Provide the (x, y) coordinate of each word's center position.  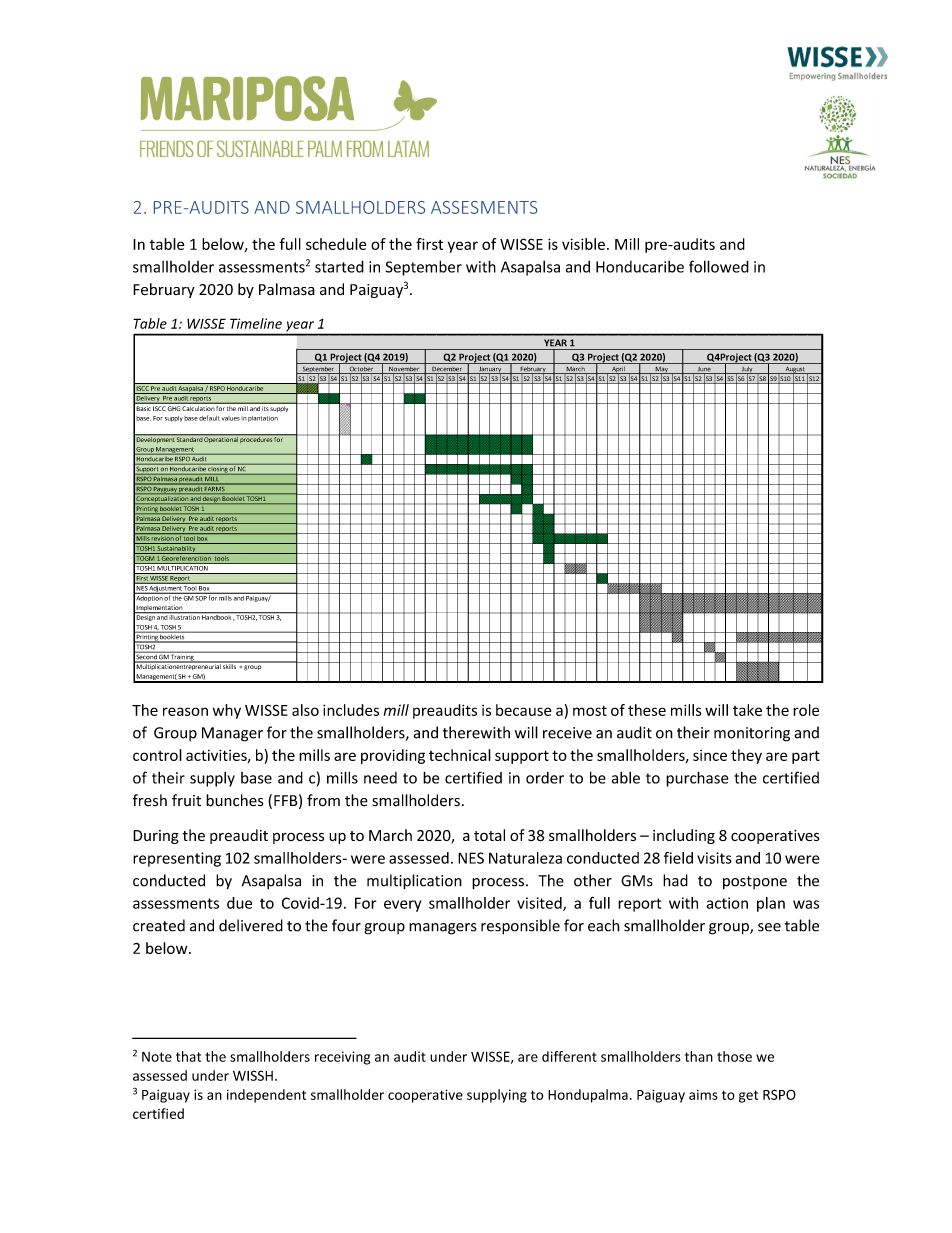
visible (583, 244)
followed (719, 266)
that (188, 1056)
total (489, 835)
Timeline (256, 323)
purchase (697, 779)
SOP (201, 597)
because (523, 710)
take (747, 710)
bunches (235, 800)
